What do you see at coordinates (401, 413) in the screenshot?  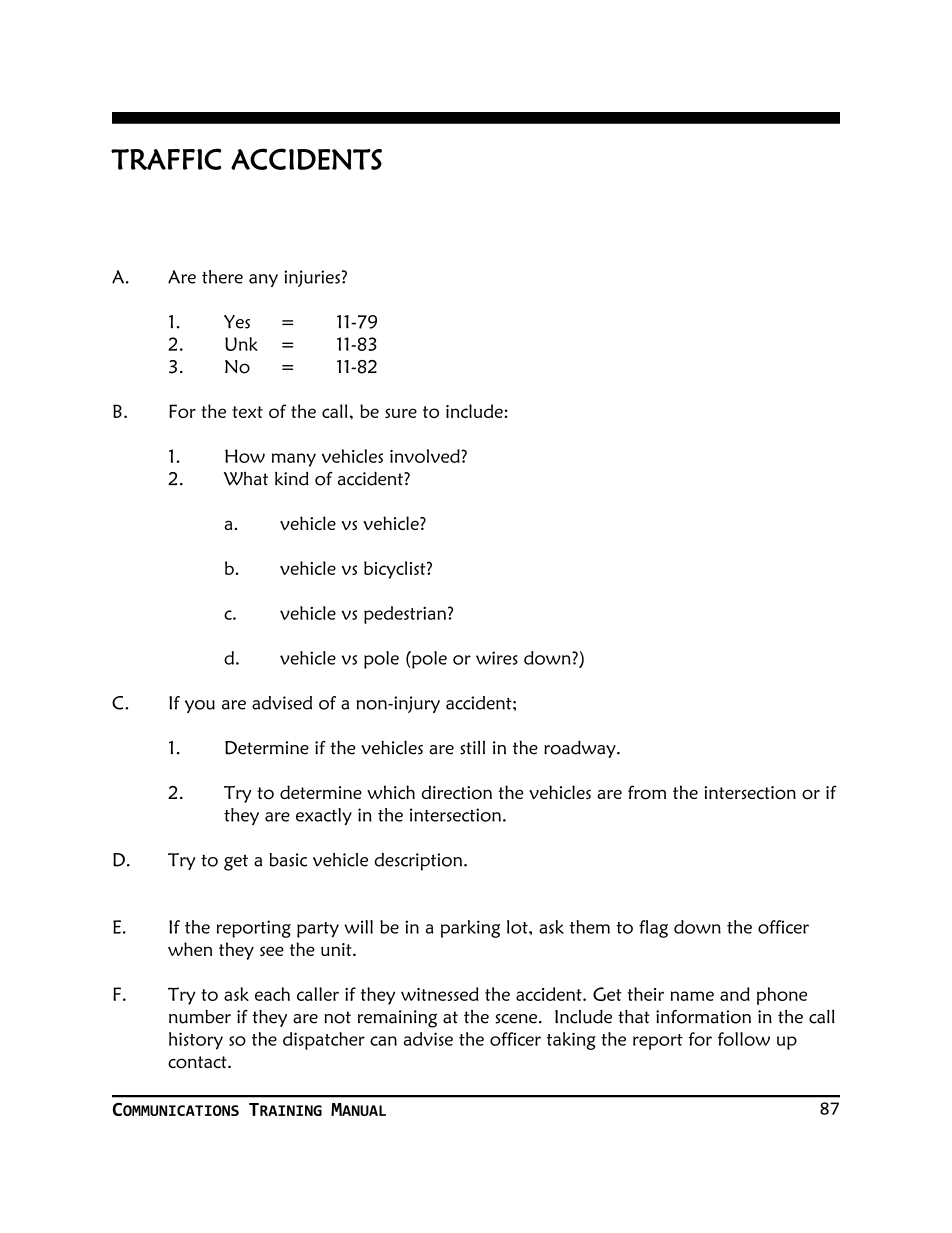 I see `sure` at bounding box center [401, 413].
